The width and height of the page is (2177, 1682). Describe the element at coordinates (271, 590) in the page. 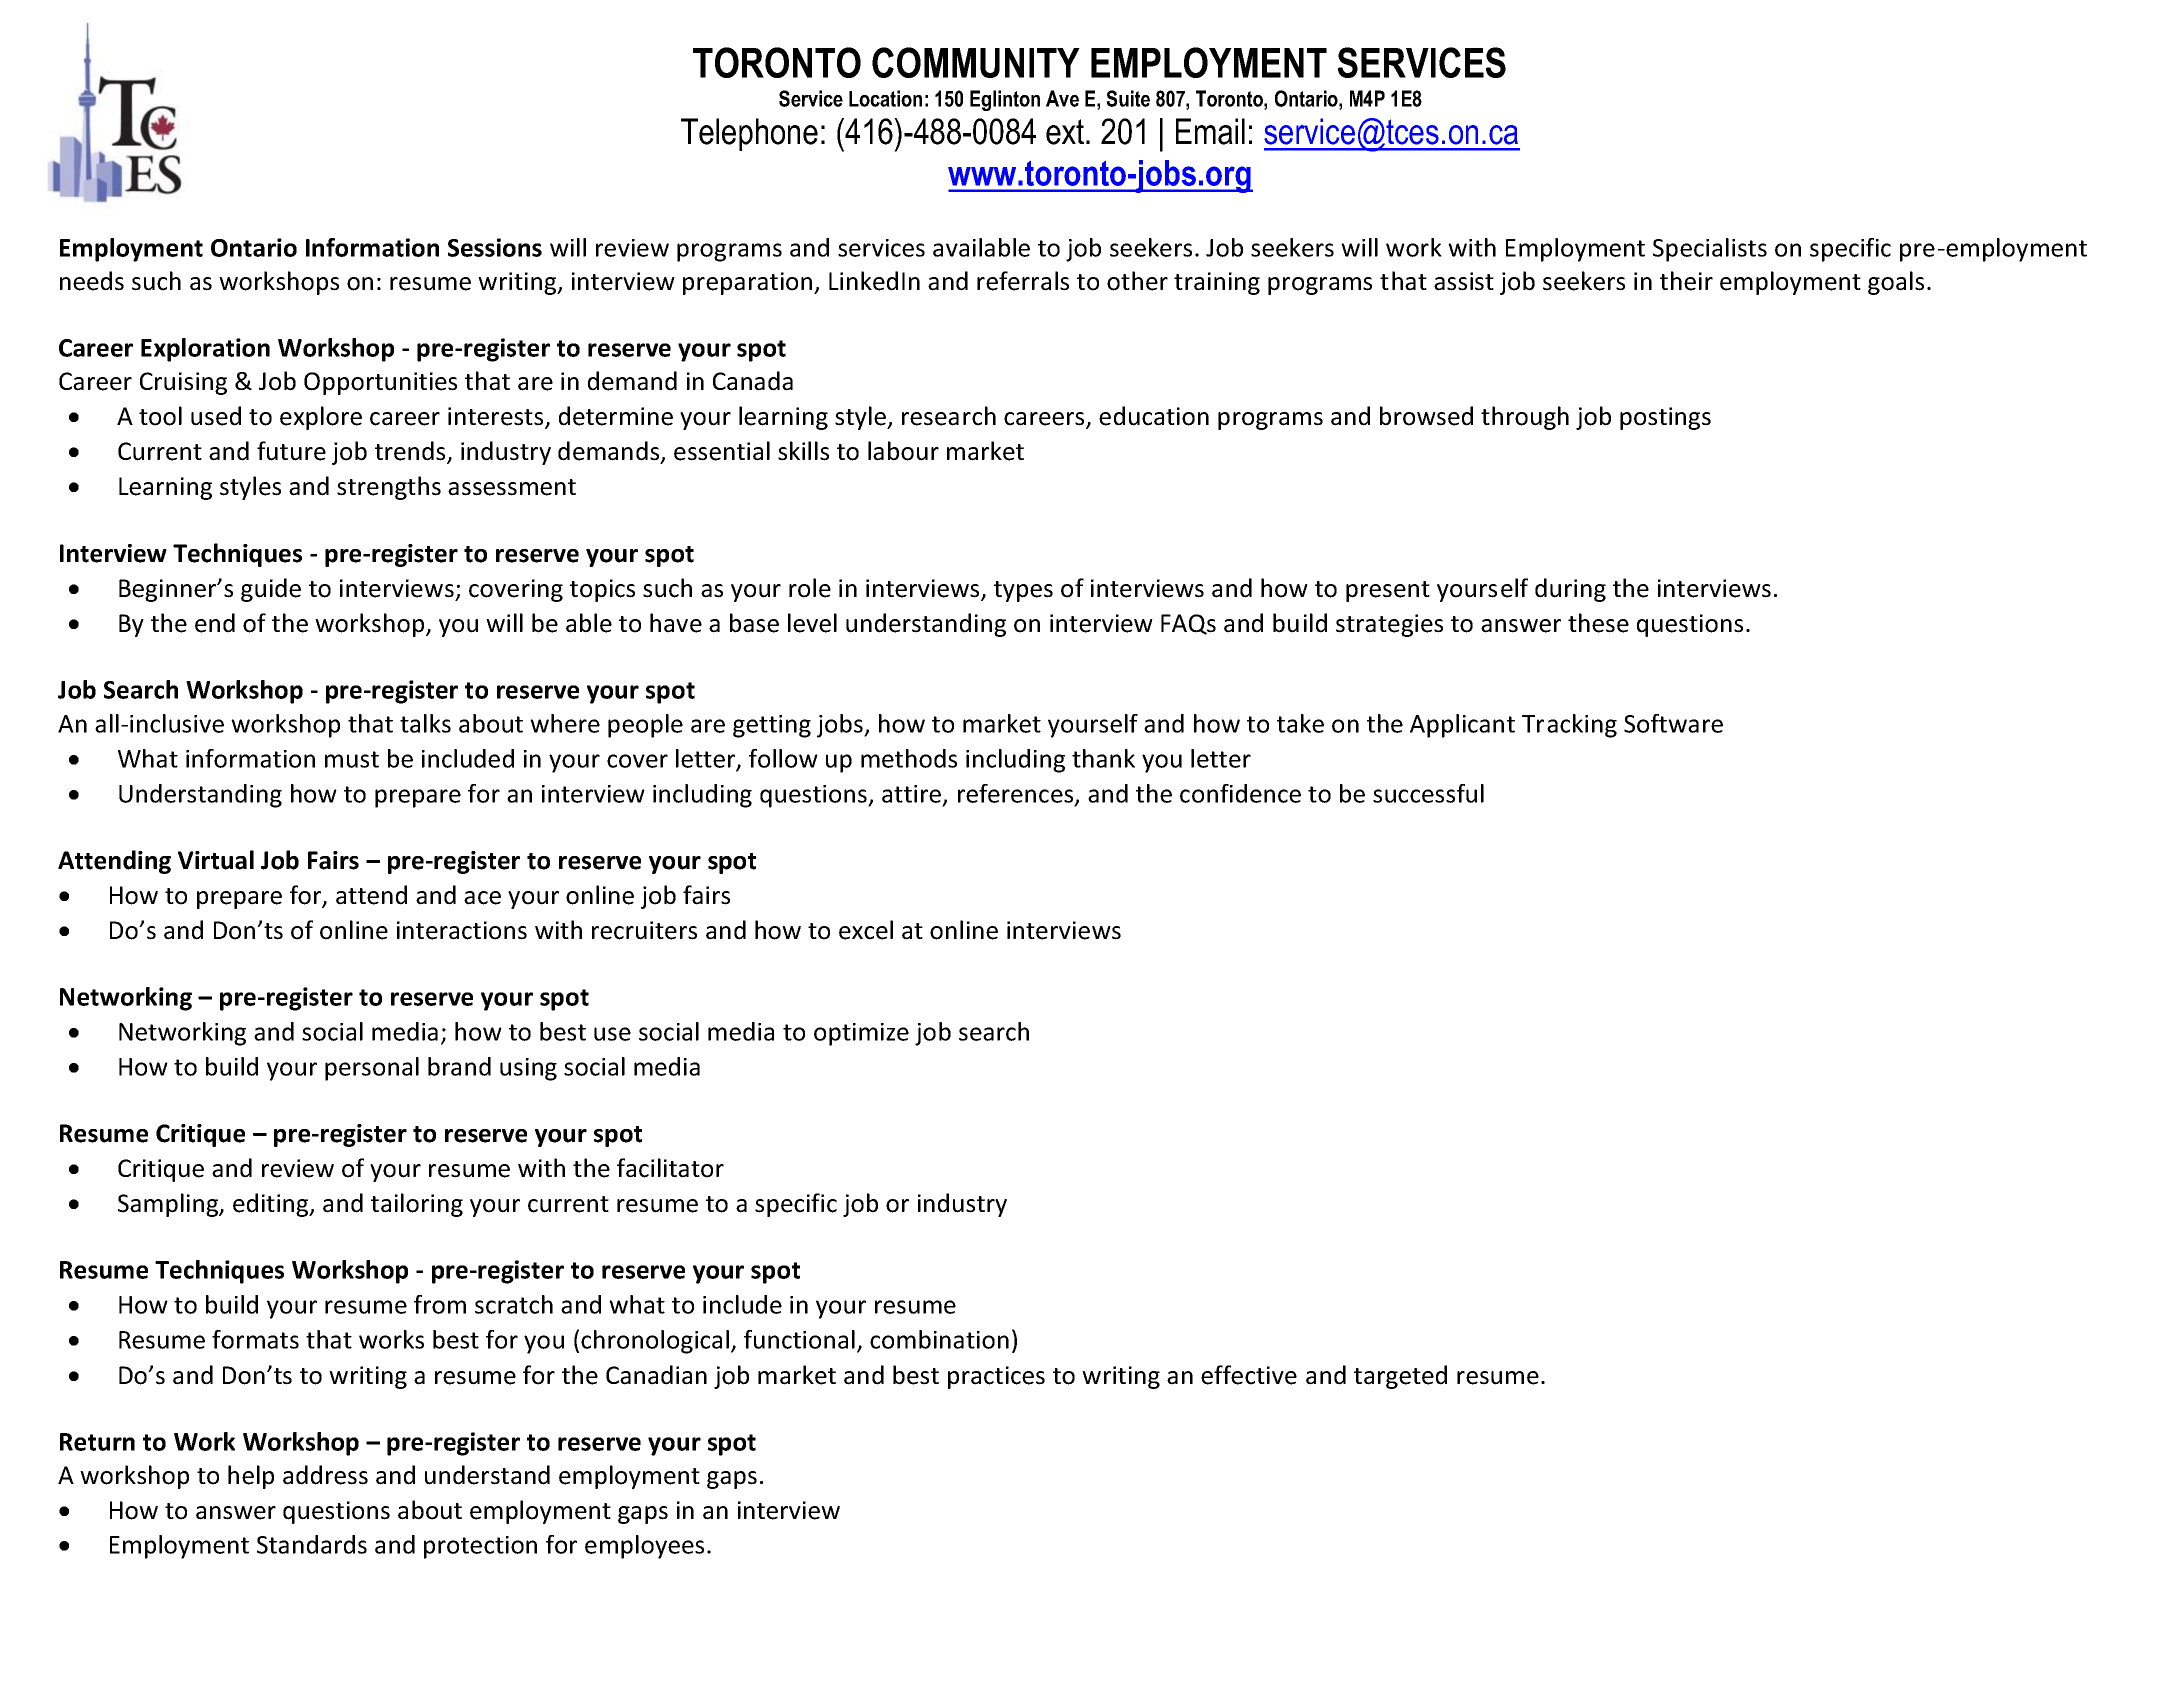

I see `guide` at that location.
